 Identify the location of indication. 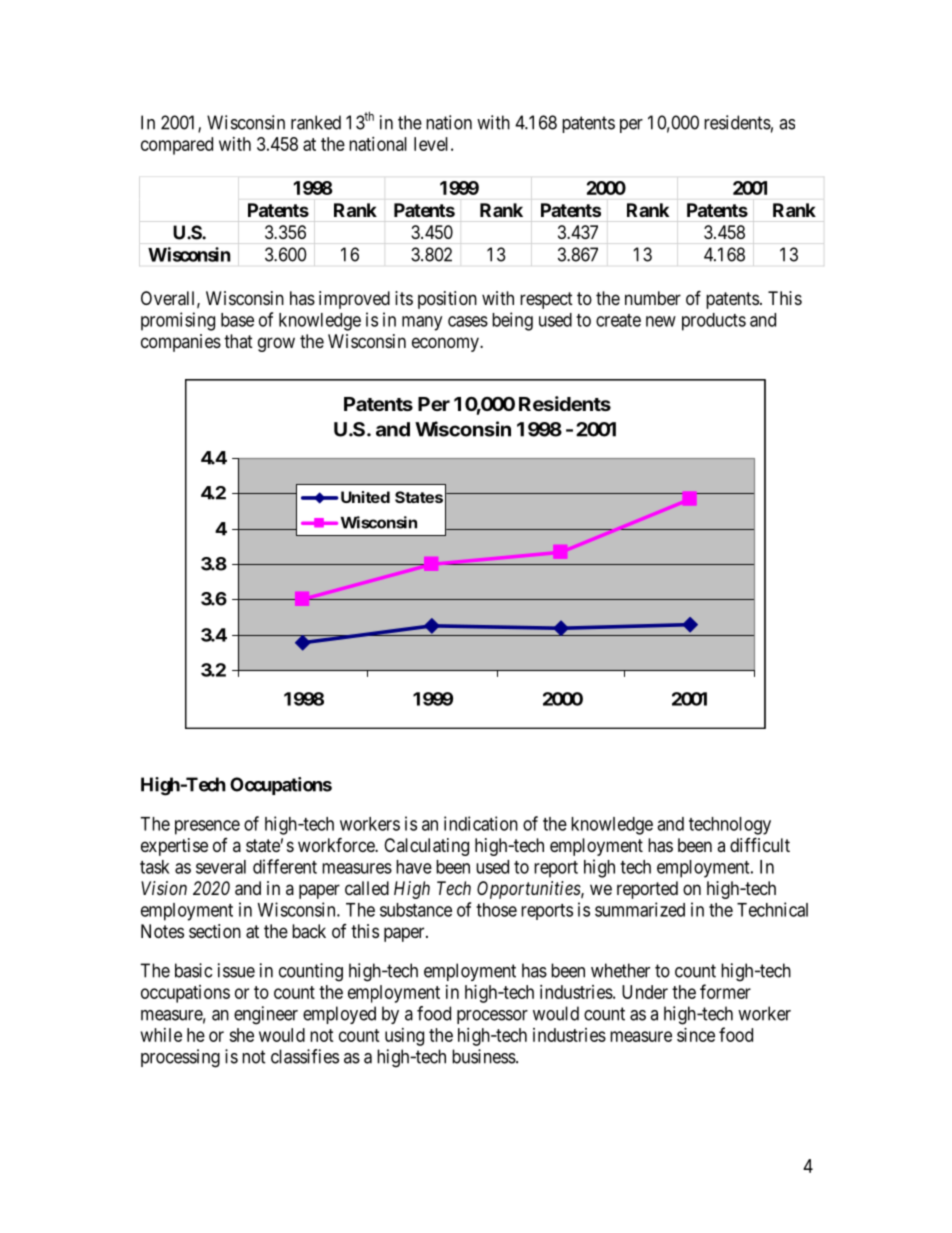
(481, 823).
